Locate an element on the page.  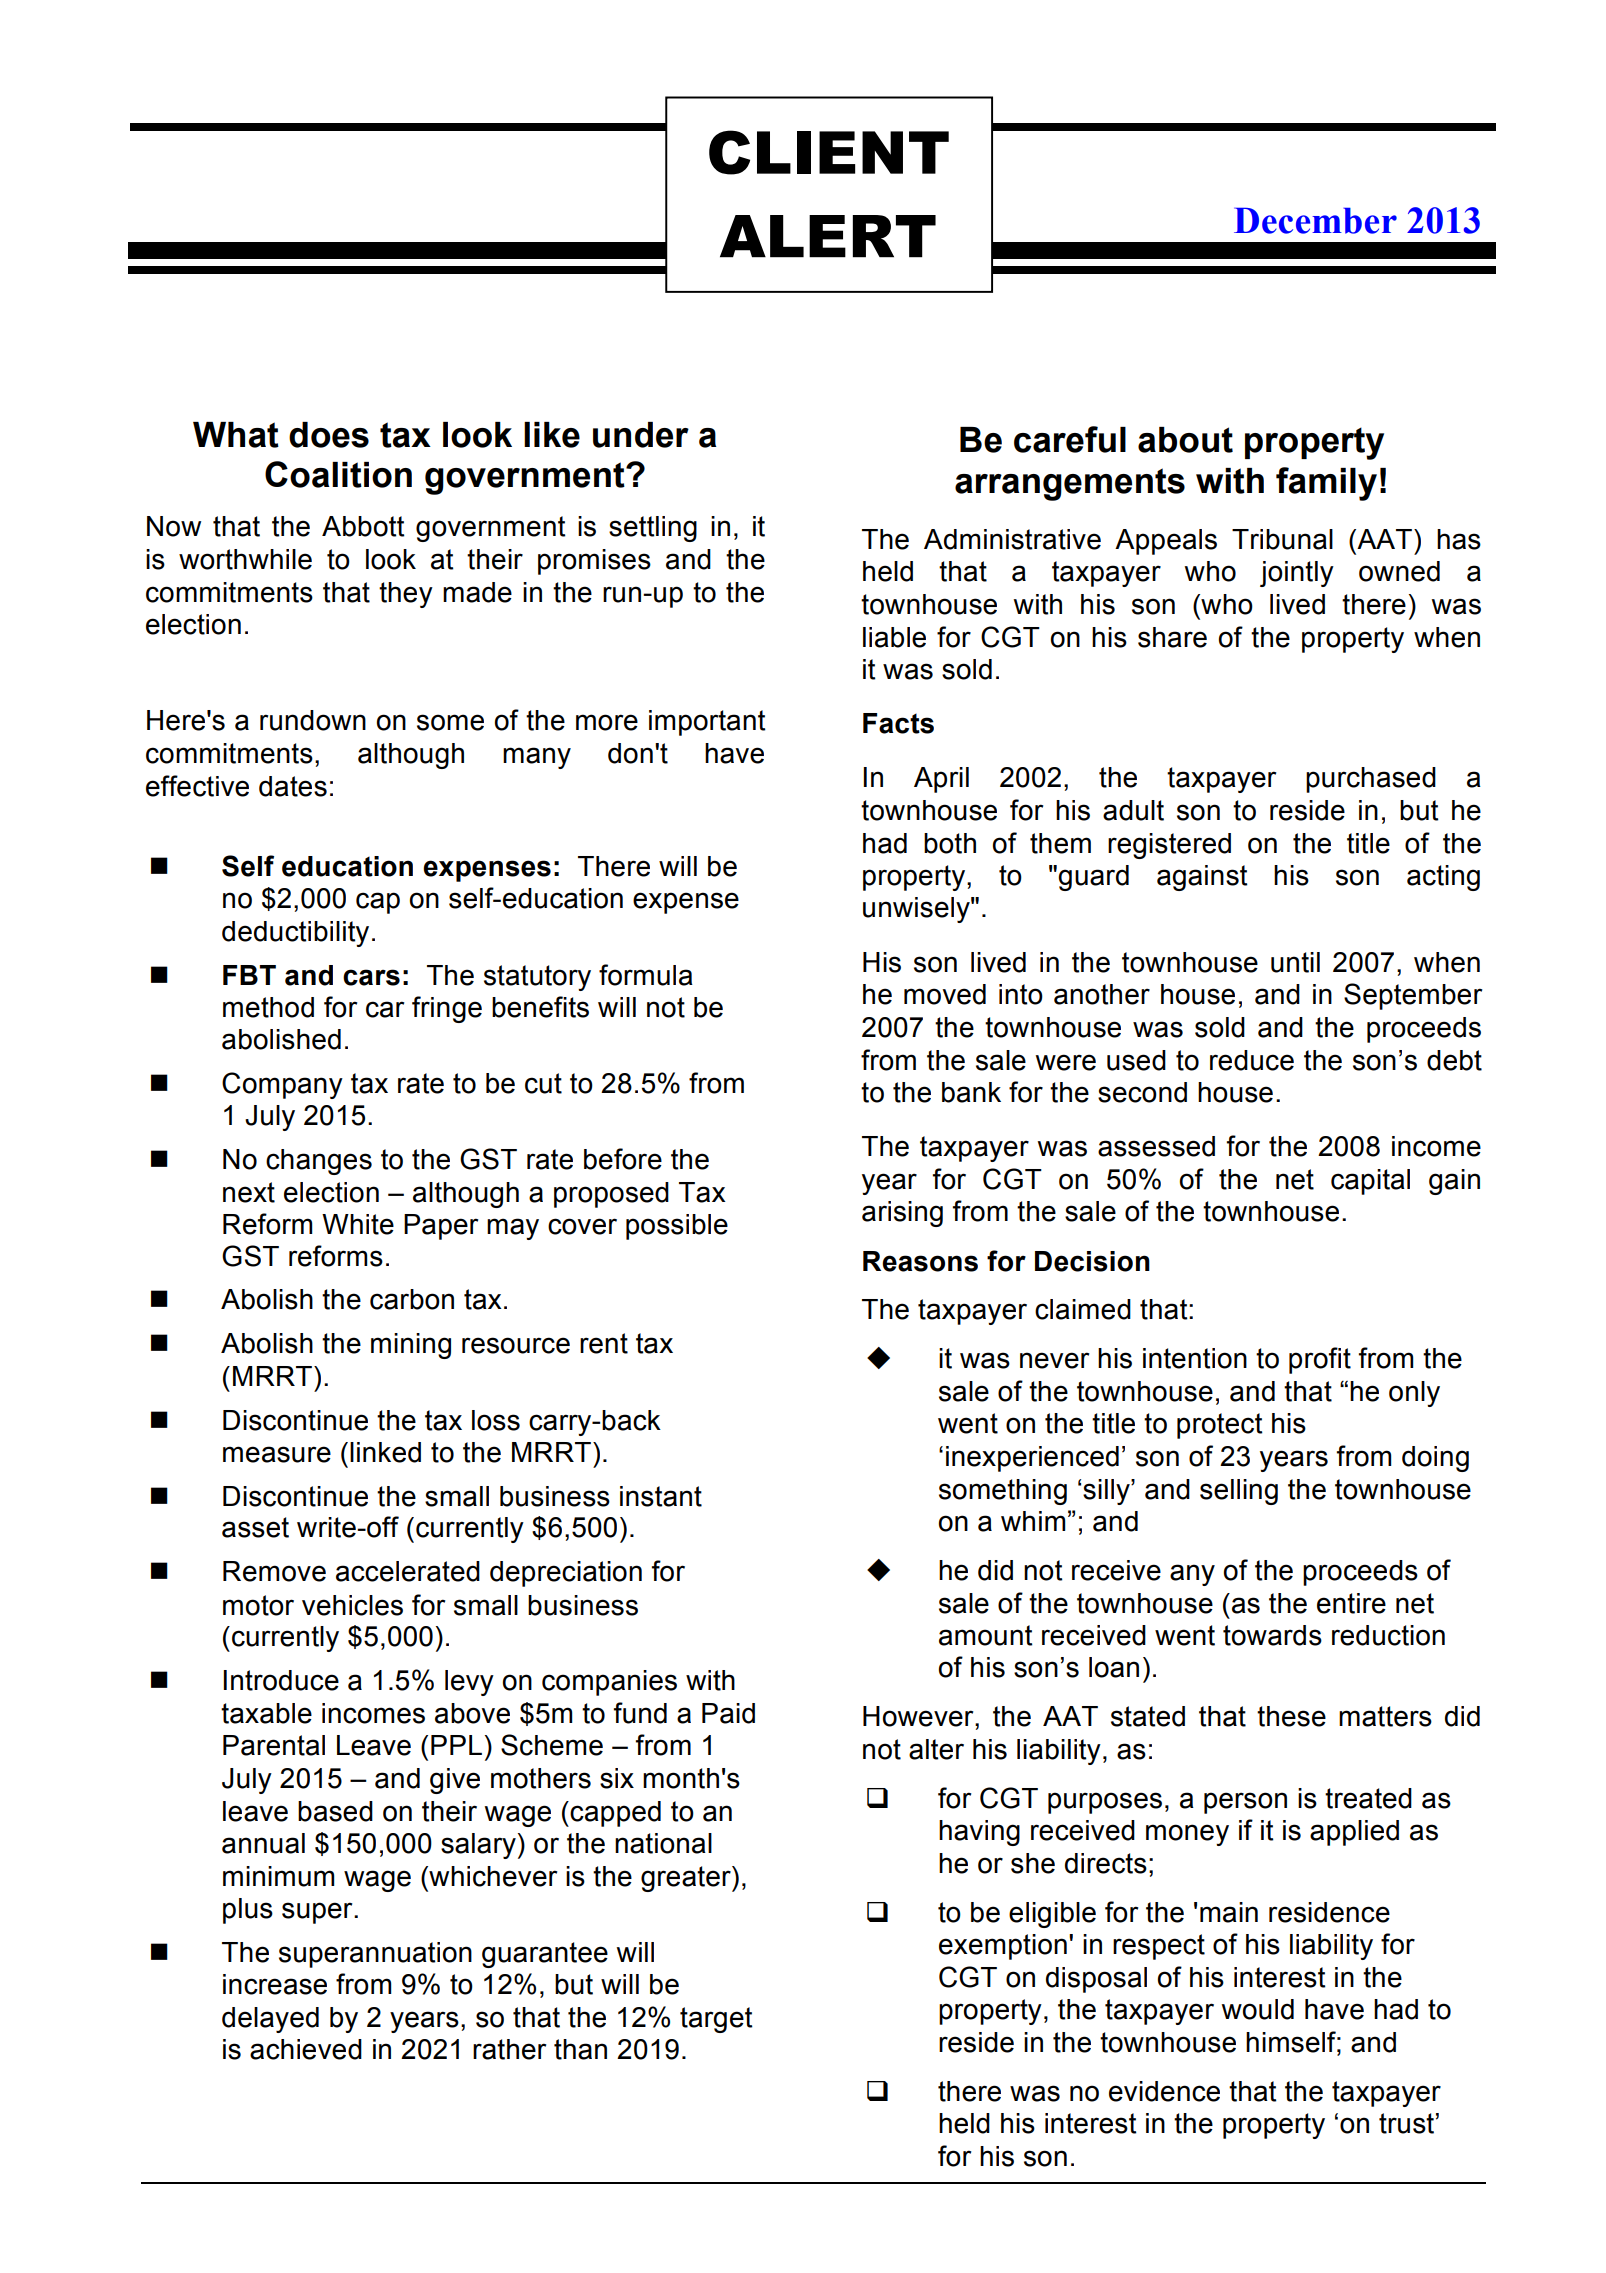
reduce is located at coordinates (1252, 1060).
